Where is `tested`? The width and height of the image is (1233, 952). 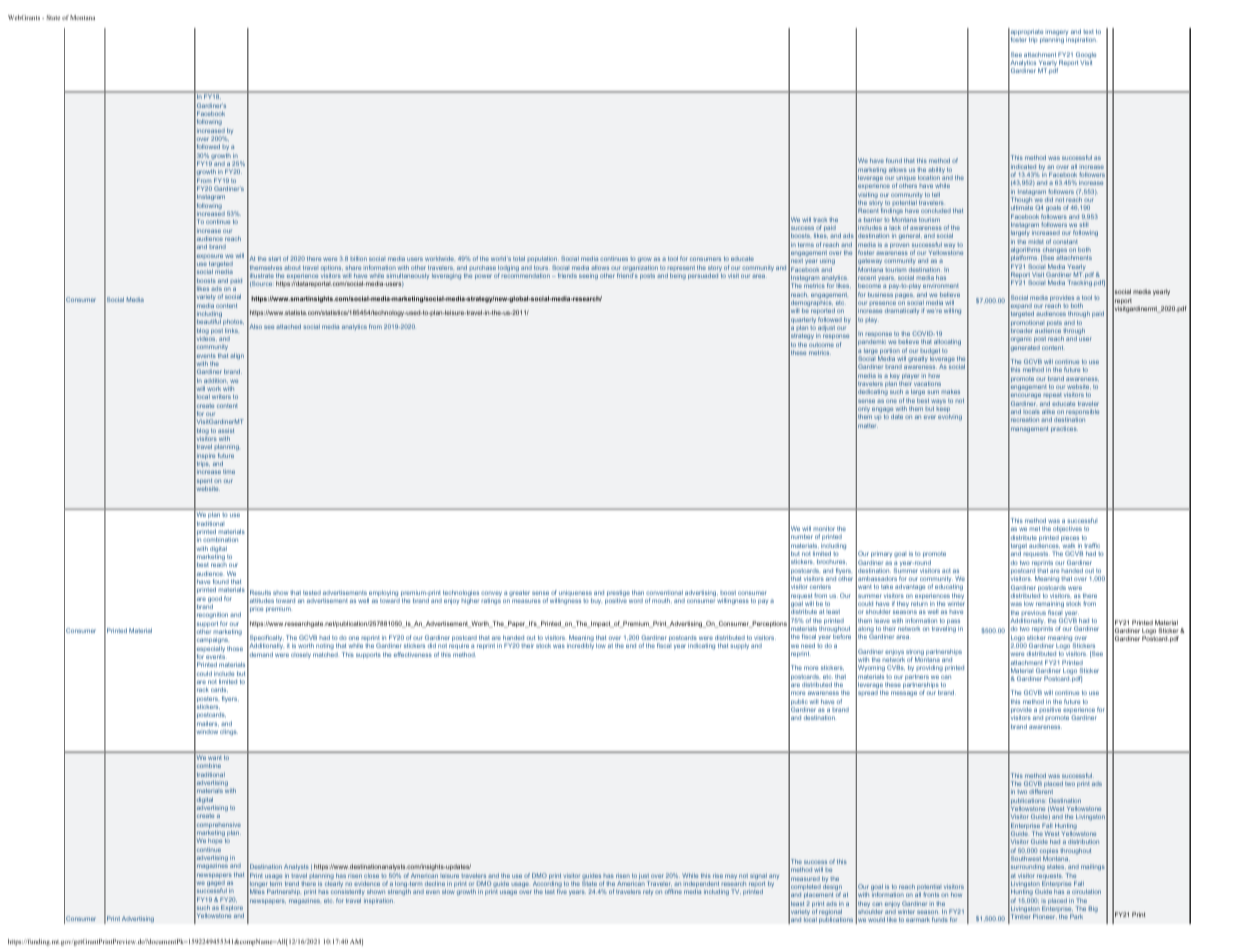 tested is located at coordinates (312, 592).
